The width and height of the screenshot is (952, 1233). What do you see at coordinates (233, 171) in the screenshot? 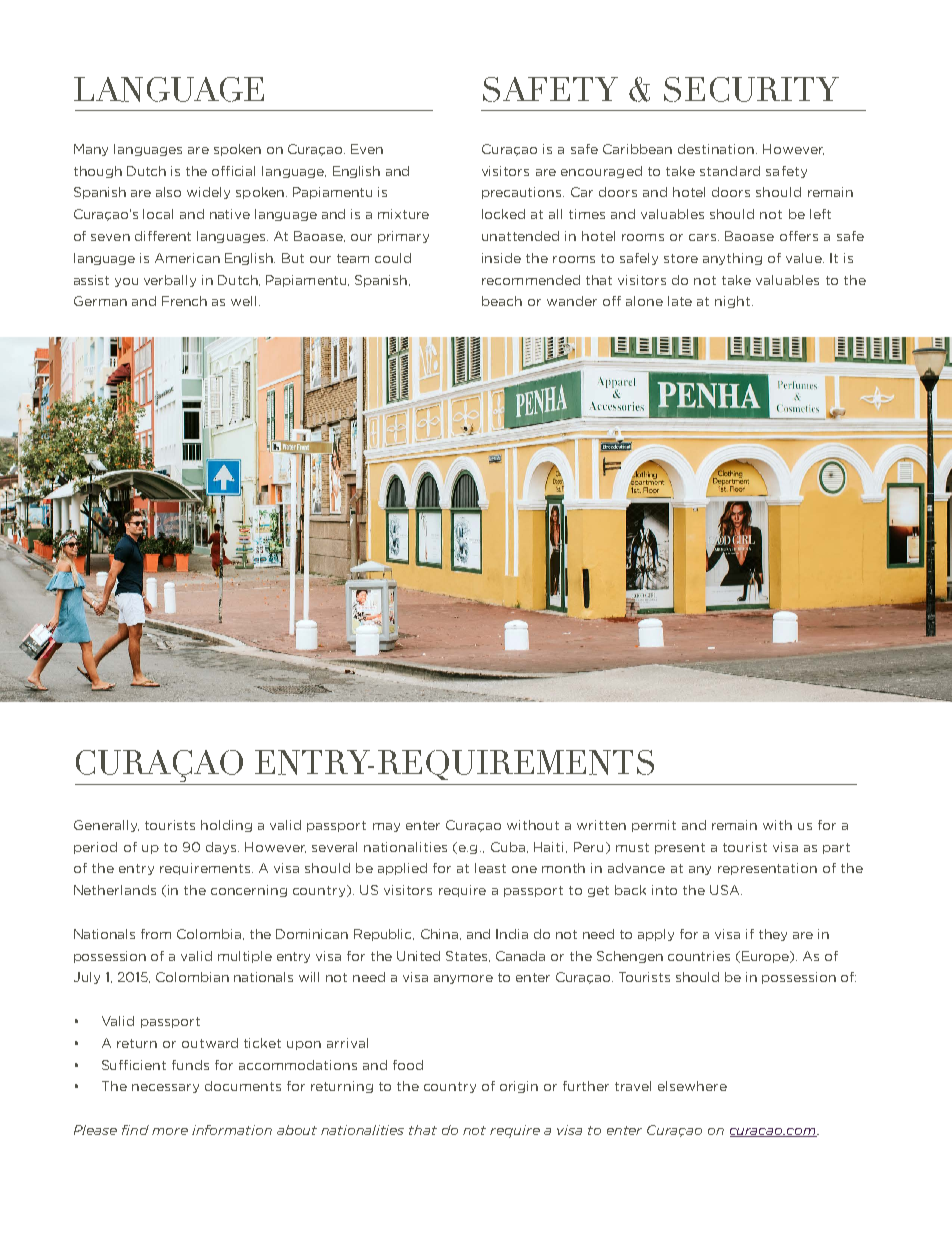
I see `official` at bounding box center [233, 171].
